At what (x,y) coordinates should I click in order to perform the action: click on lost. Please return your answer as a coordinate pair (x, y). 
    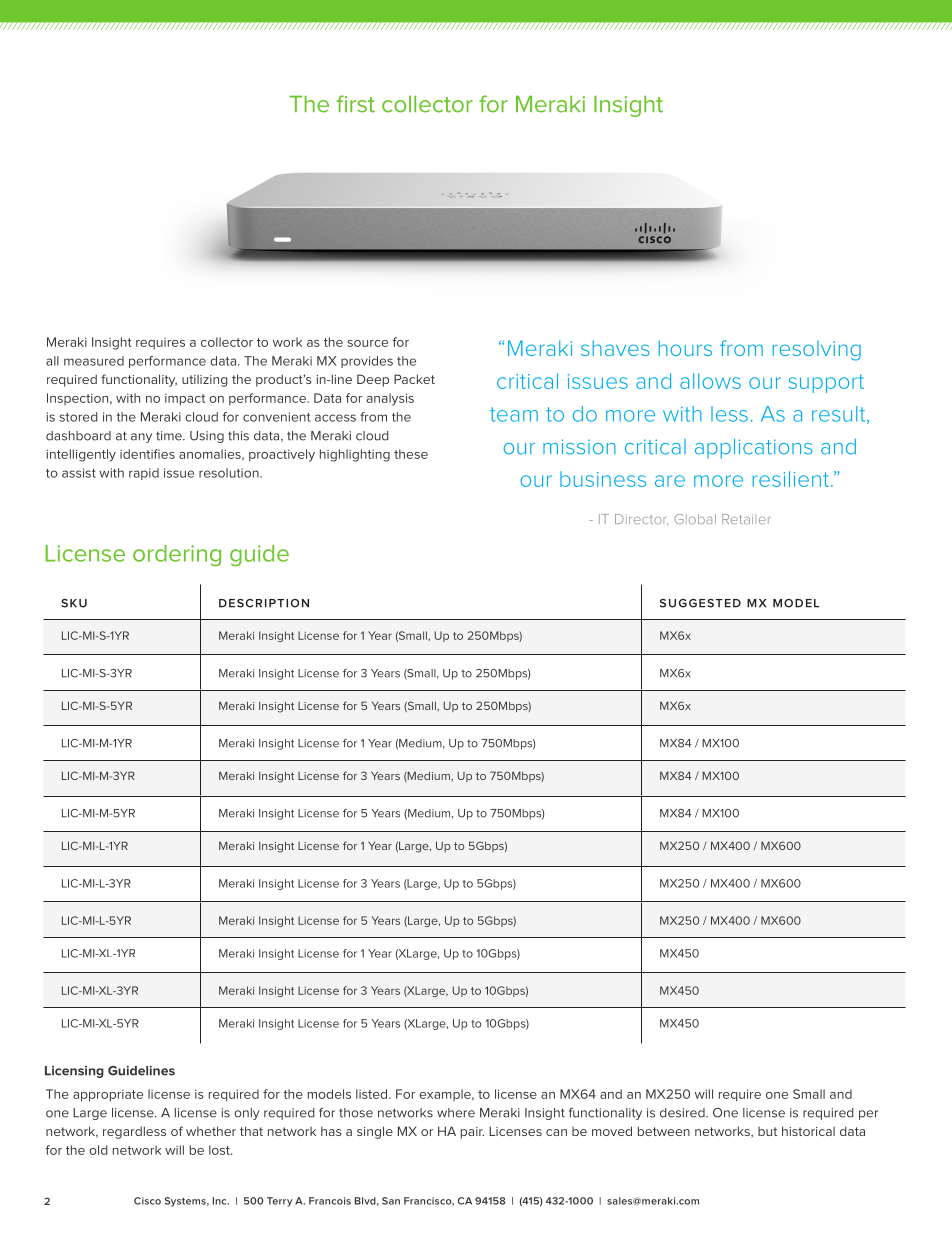
    Looking at the image, I should click on (220, 1150).
